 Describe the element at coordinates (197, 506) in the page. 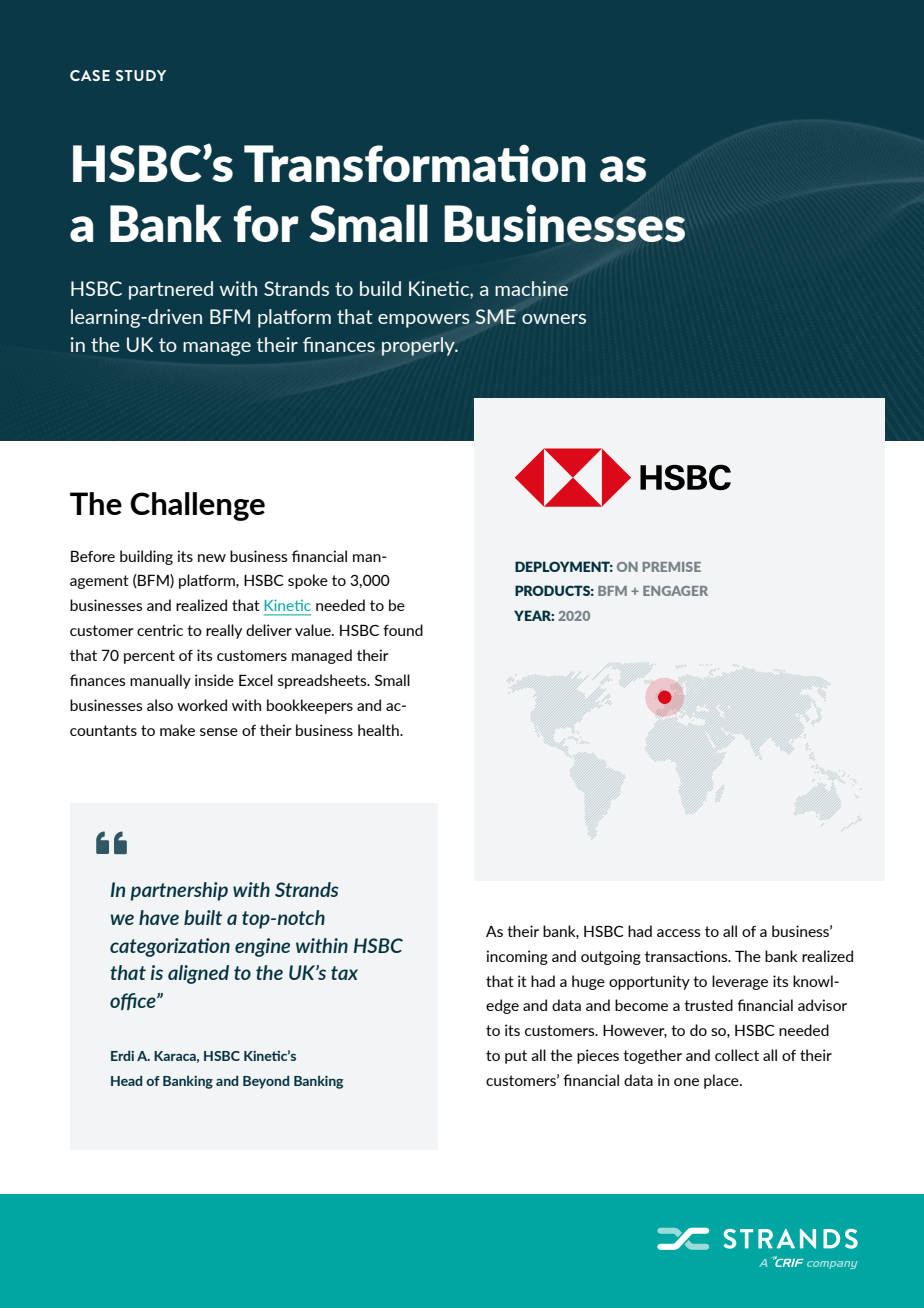

I see `Challenge` at that location.
